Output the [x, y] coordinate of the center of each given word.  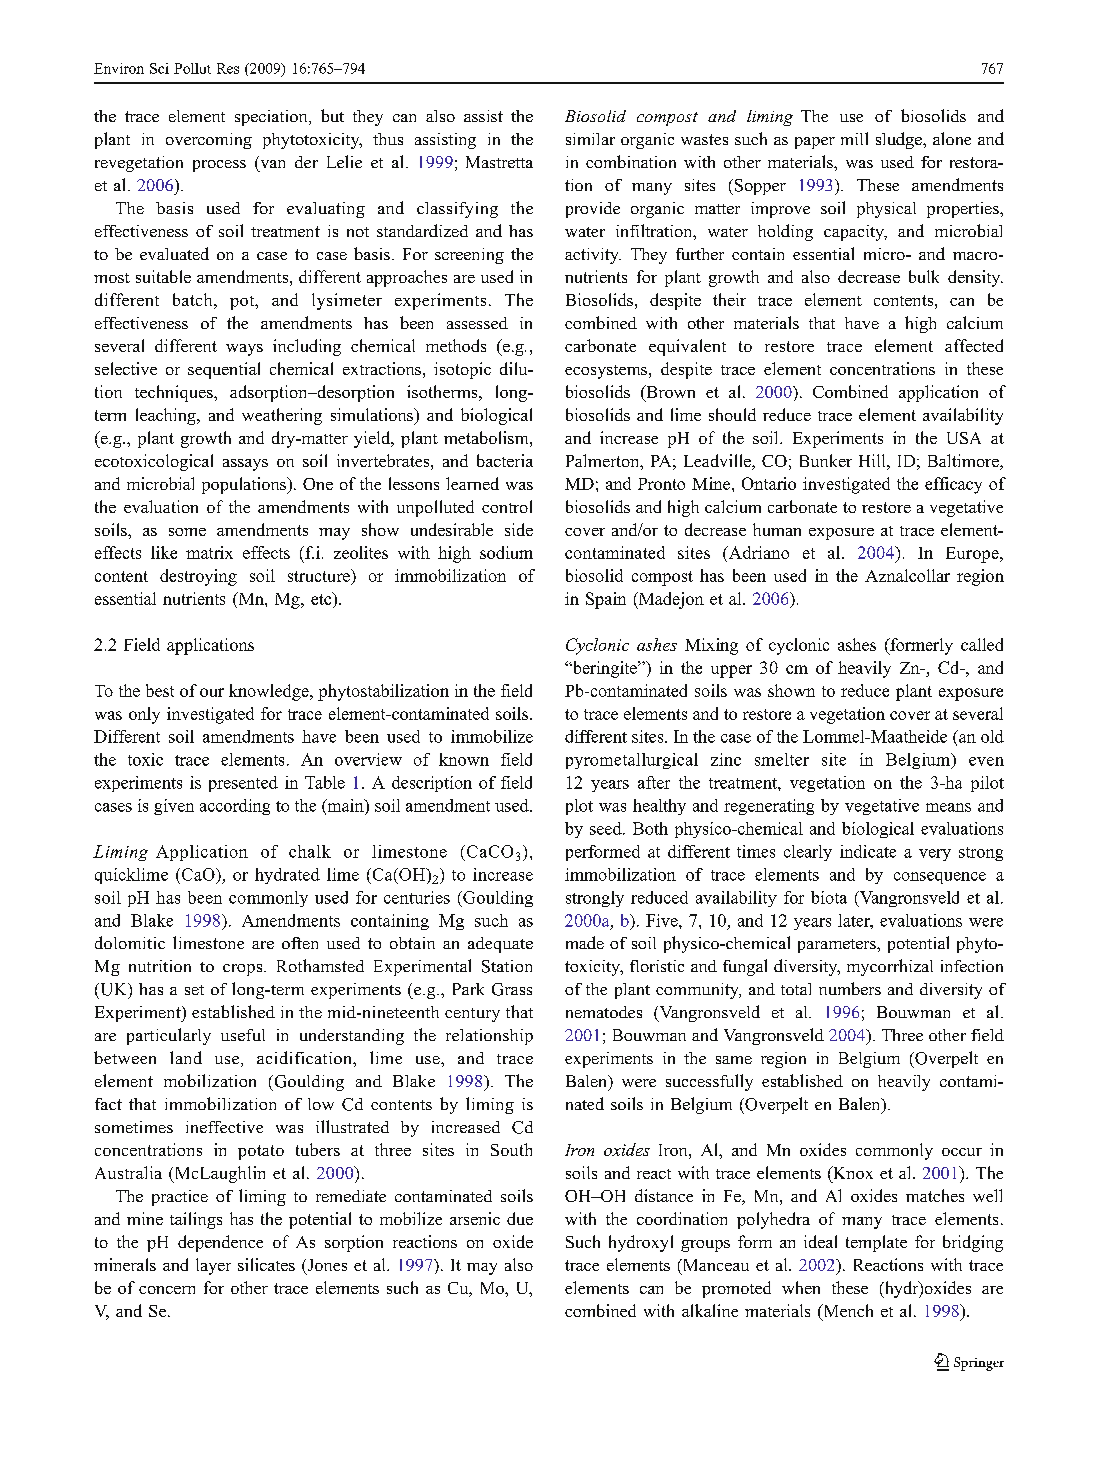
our [212, 692]
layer [213, 1266]
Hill [873, 460]
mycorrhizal [890, 967]
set [194, 990]
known [464, 759]
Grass [512, 989]
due [520, 1218]
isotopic [462, 370]
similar [590, 139]
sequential [224, 370]
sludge [900, 140]
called [982, 644]
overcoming [209, 141]
